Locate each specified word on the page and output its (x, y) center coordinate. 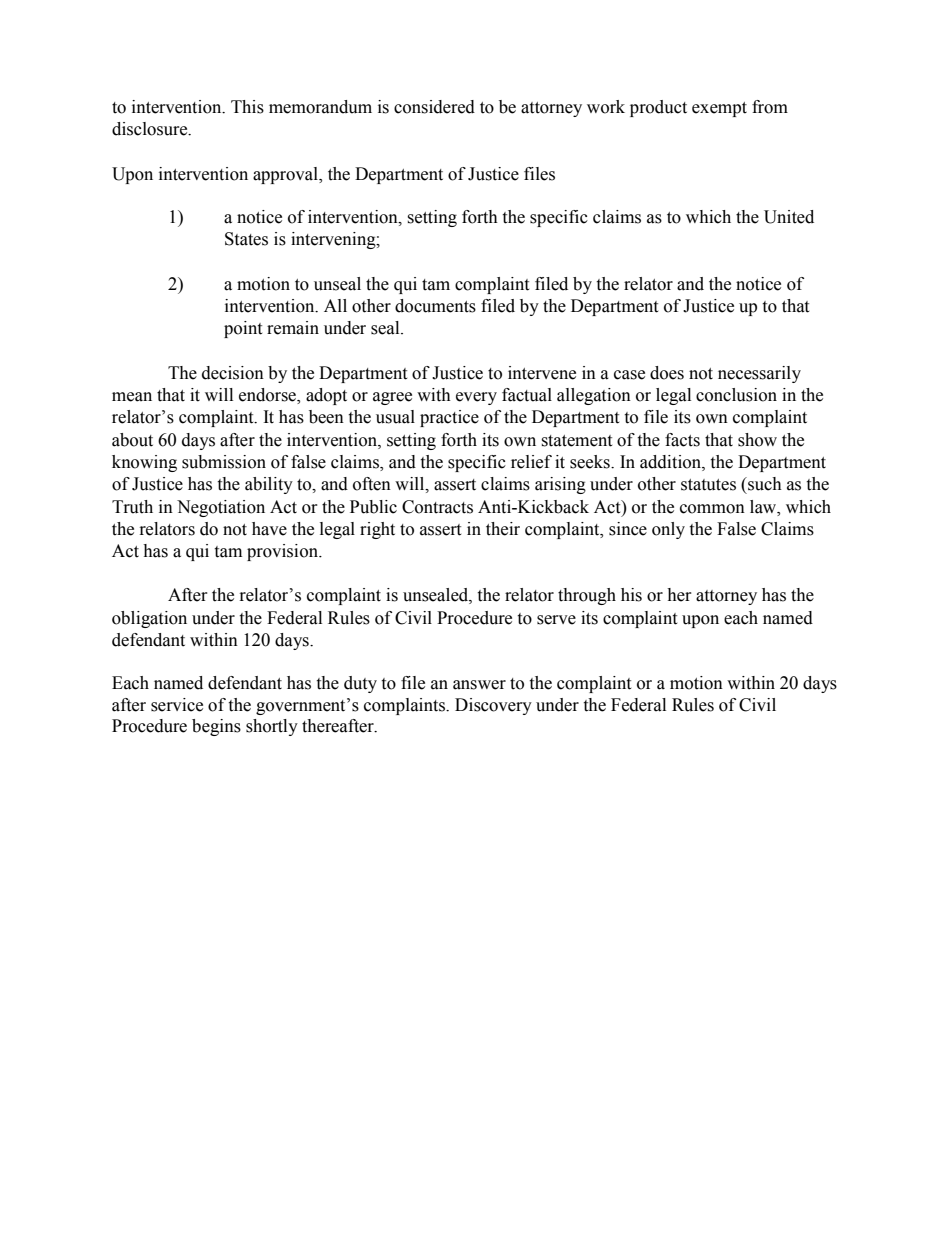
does (667, 373)
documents (435, 306)
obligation (149, 619)
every (476, 398)
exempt (719, 109)
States (246, 239)
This (247, 107)
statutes (708, 485)
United (789, 217)
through (587, 596)
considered (434, 107)
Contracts (437, 507)
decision (233, 373)
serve (556, 620)
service (177, 705)
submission (224, 462)
